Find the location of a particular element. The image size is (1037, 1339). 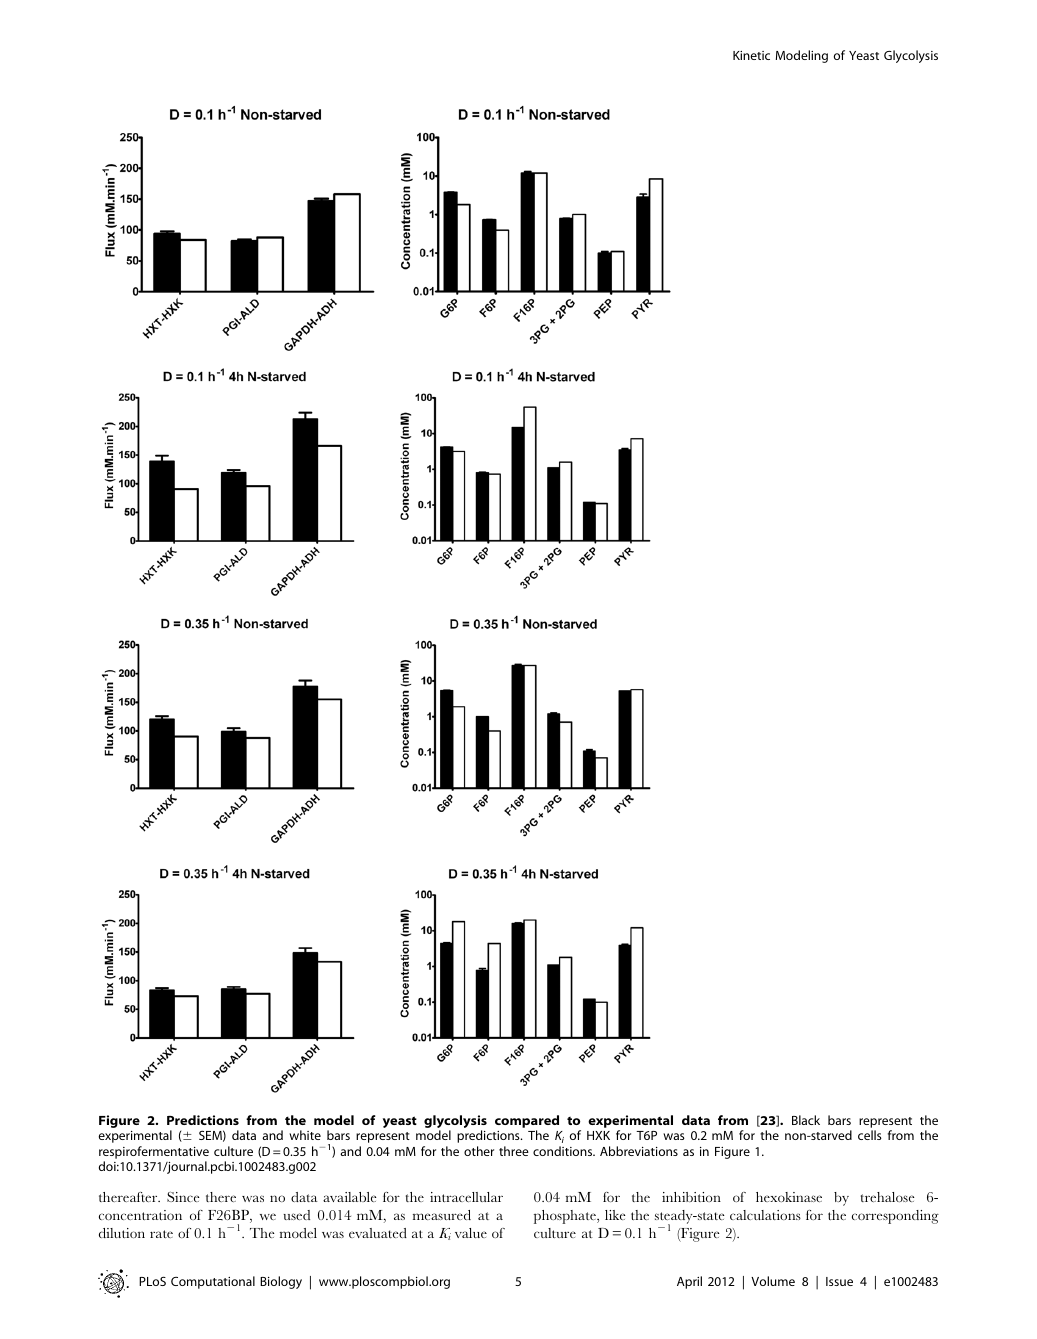

Black is located at coordinates (806, 1120).
